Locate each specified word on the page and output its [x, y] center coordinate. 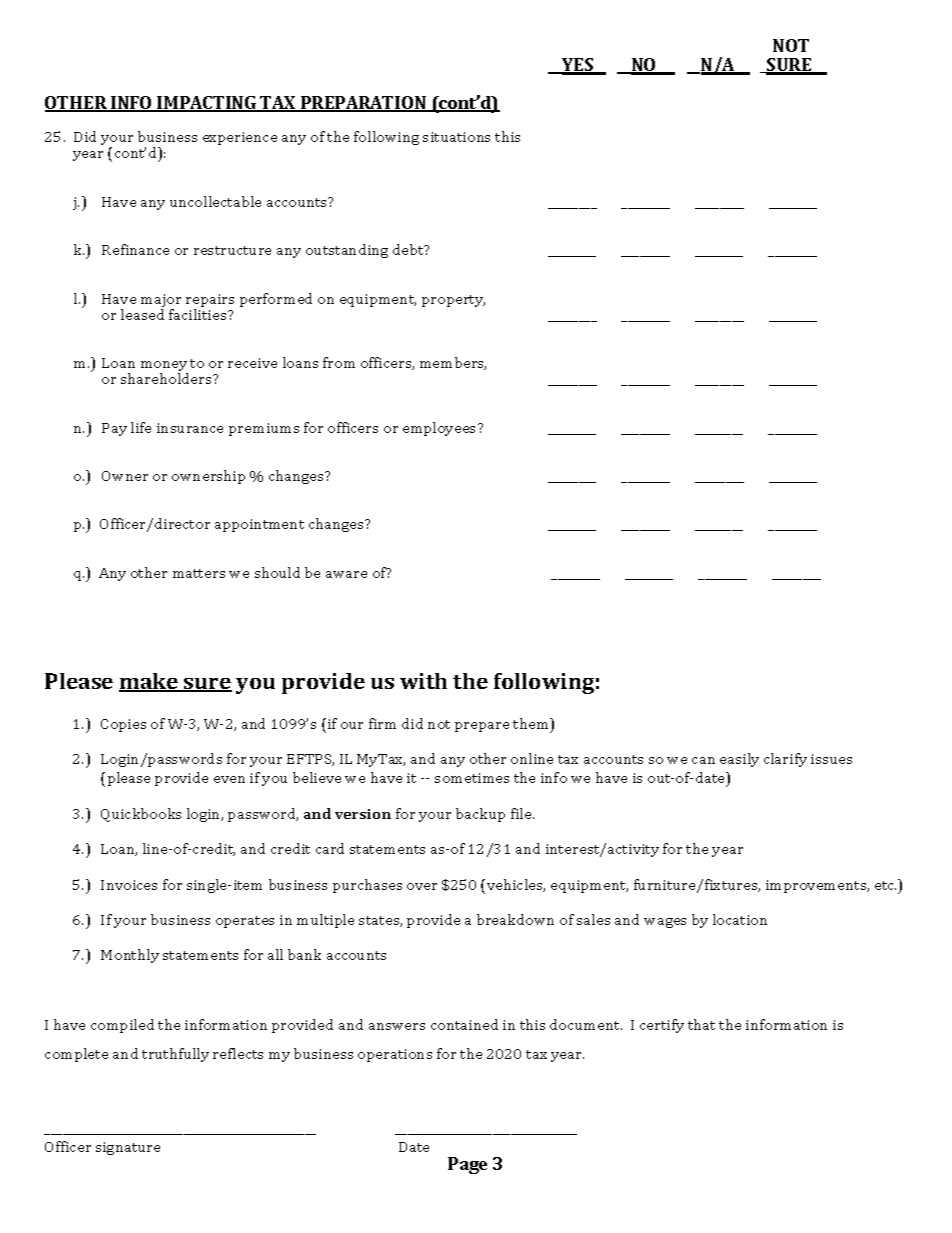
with [423, 681]
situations [456, 137]
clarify [785, 760]
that [701, 1024]
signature [128, 1148]
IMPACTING [207, 104]
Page [467, 1165]
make [150, 682]
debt [409, 249]
